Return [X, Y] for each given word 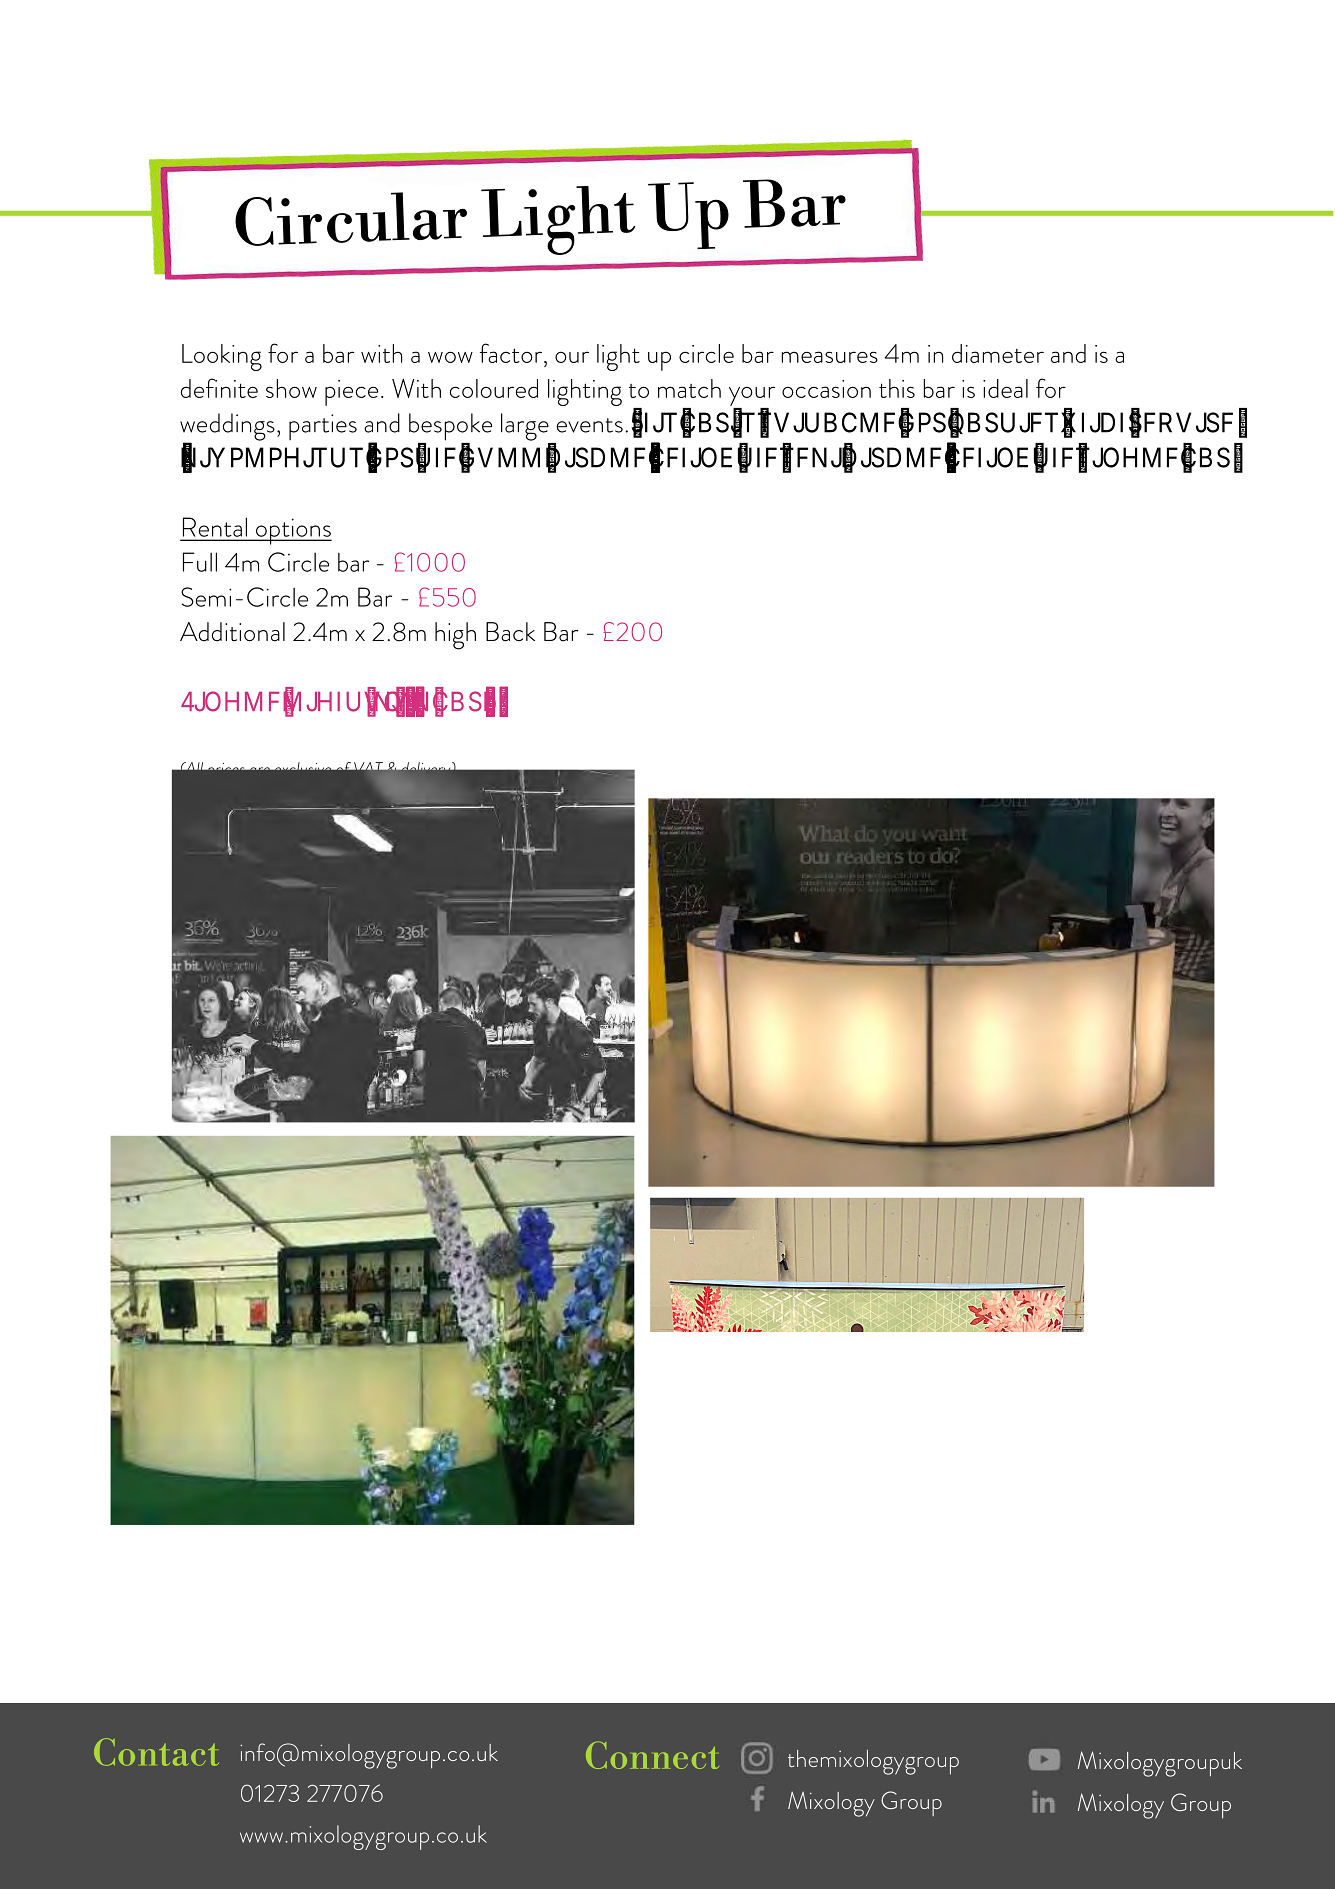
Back [510, 632]
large [525, 427]
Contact [156, 1752]
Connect [652, 1755]
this [897, 388]
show [291, 388]
